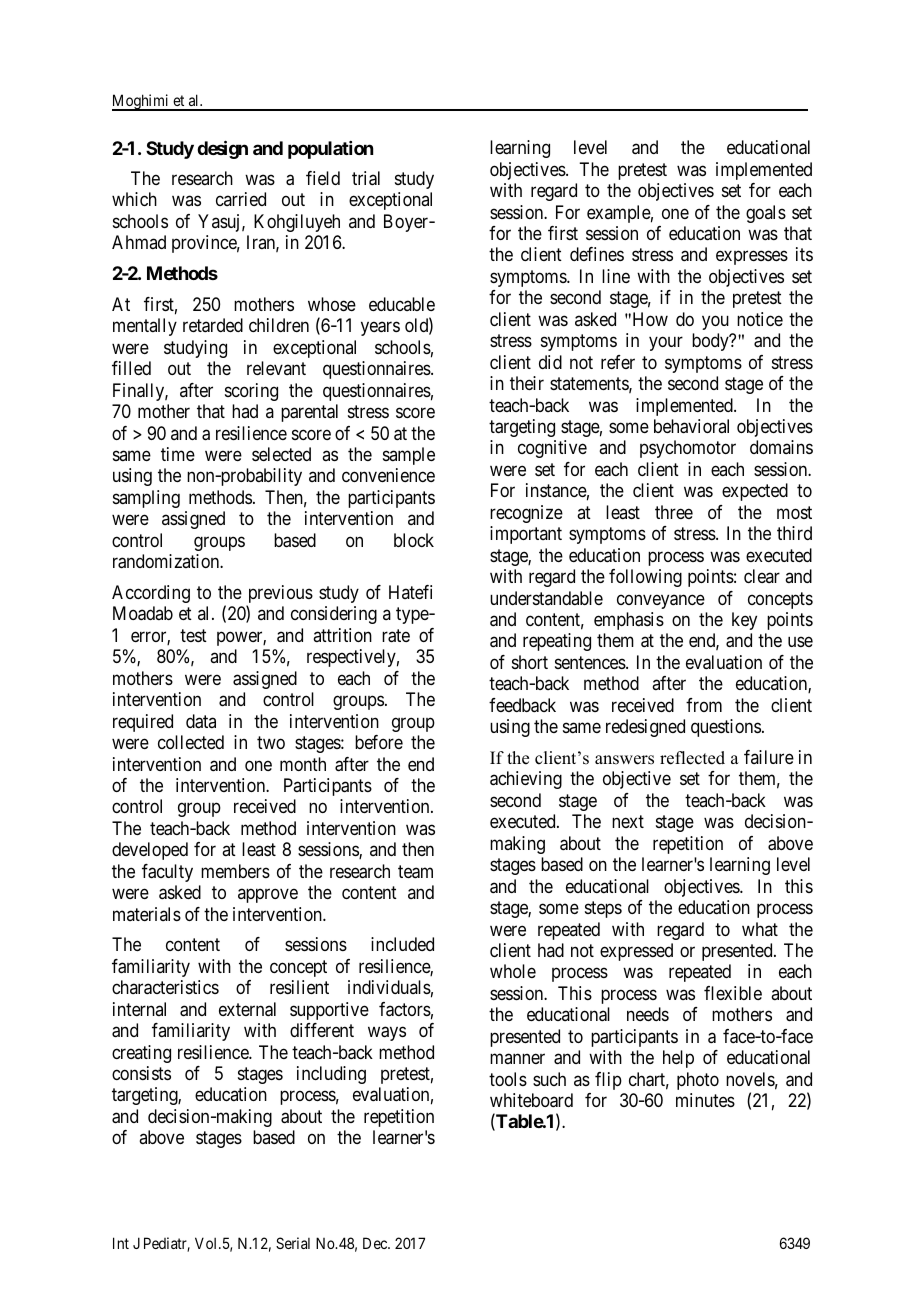 This image has height=1308, width=924. What do you see at coordinates (293, 1243) in the image?
I see `Serial` at bounding box center [293, 1243].
